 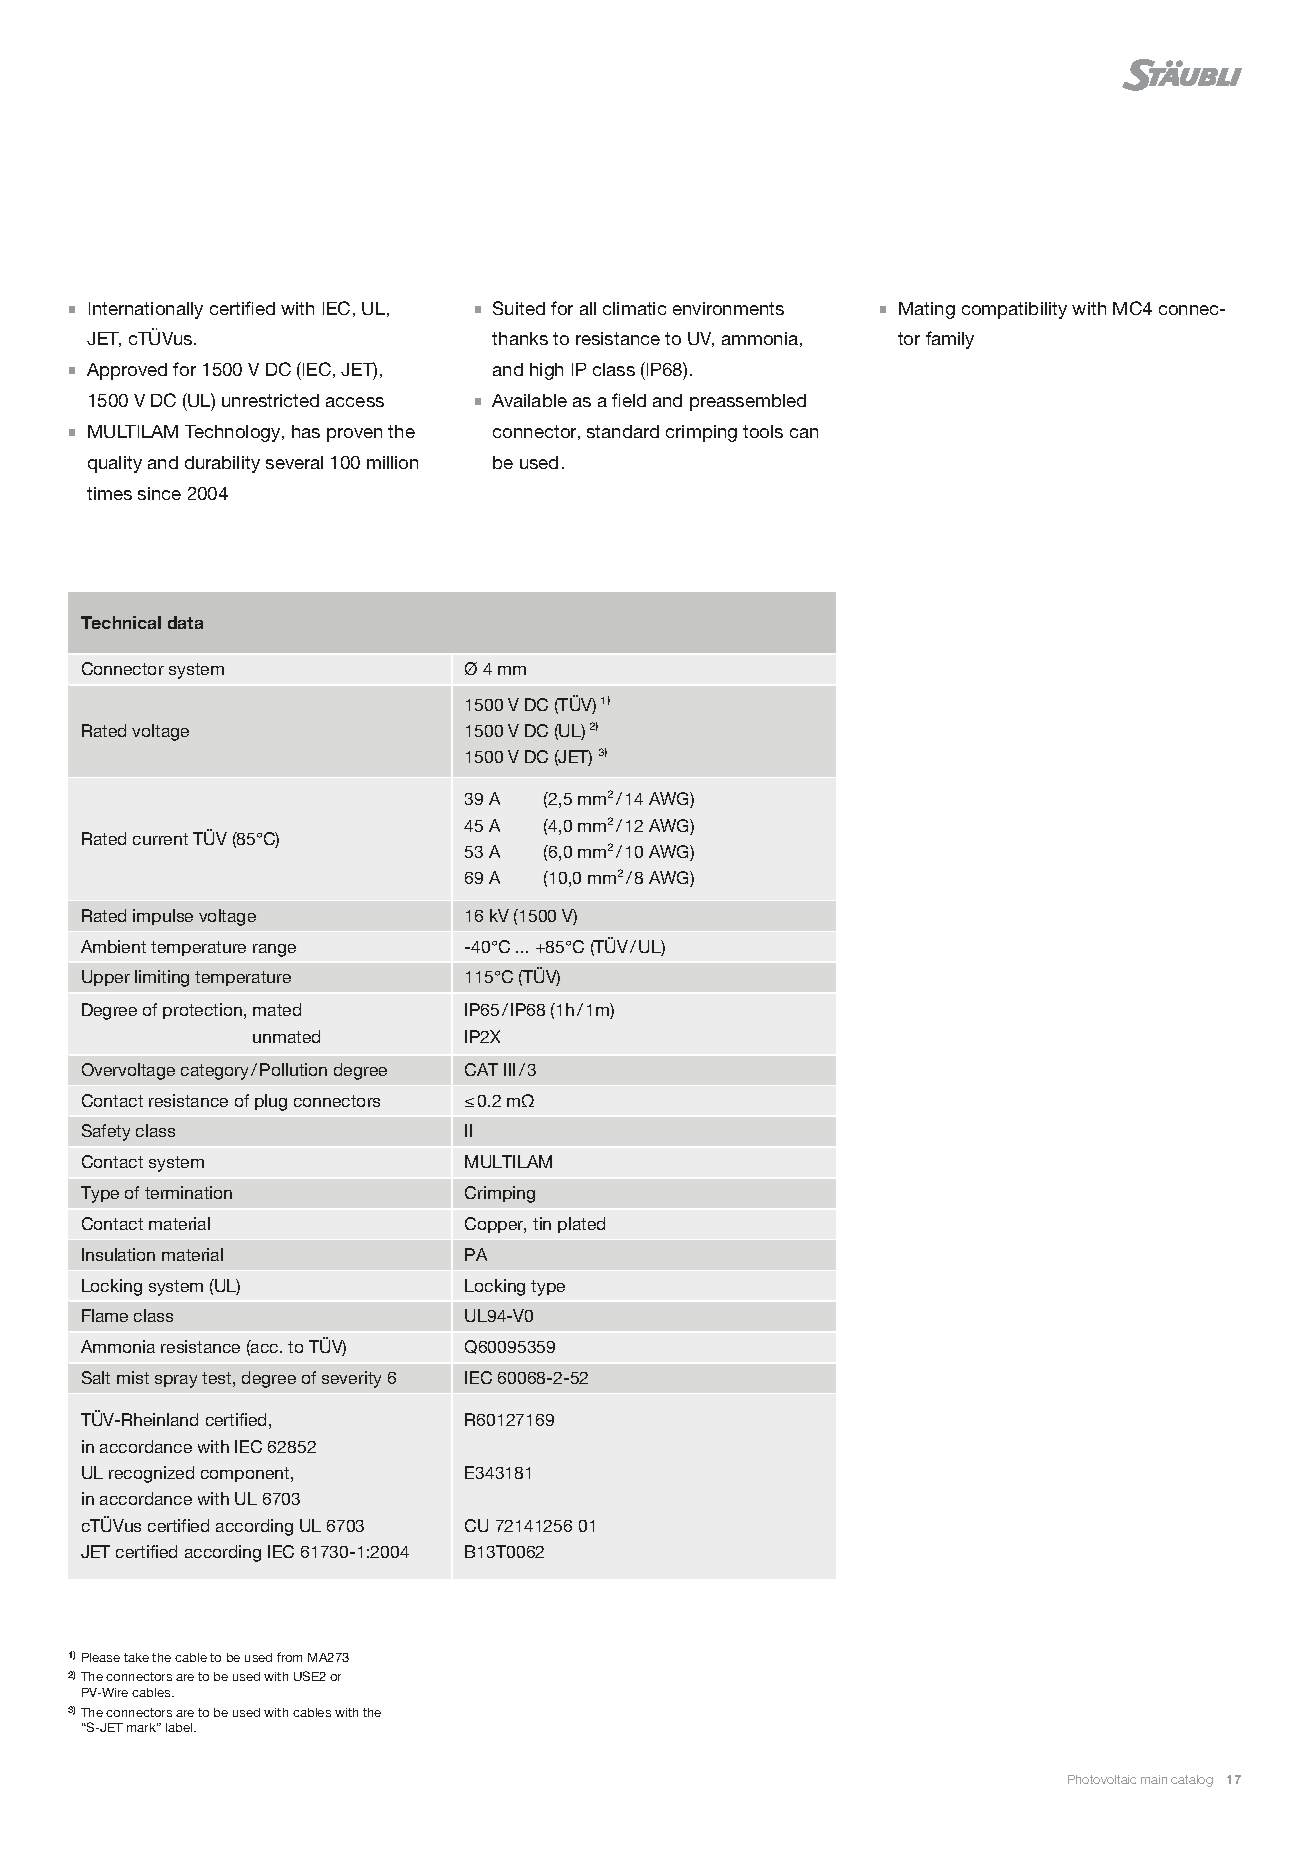 What do you see at coordinates (1014, 310) in the screenshot?
I see `compatibility` at bounding box center [1014, 310].
